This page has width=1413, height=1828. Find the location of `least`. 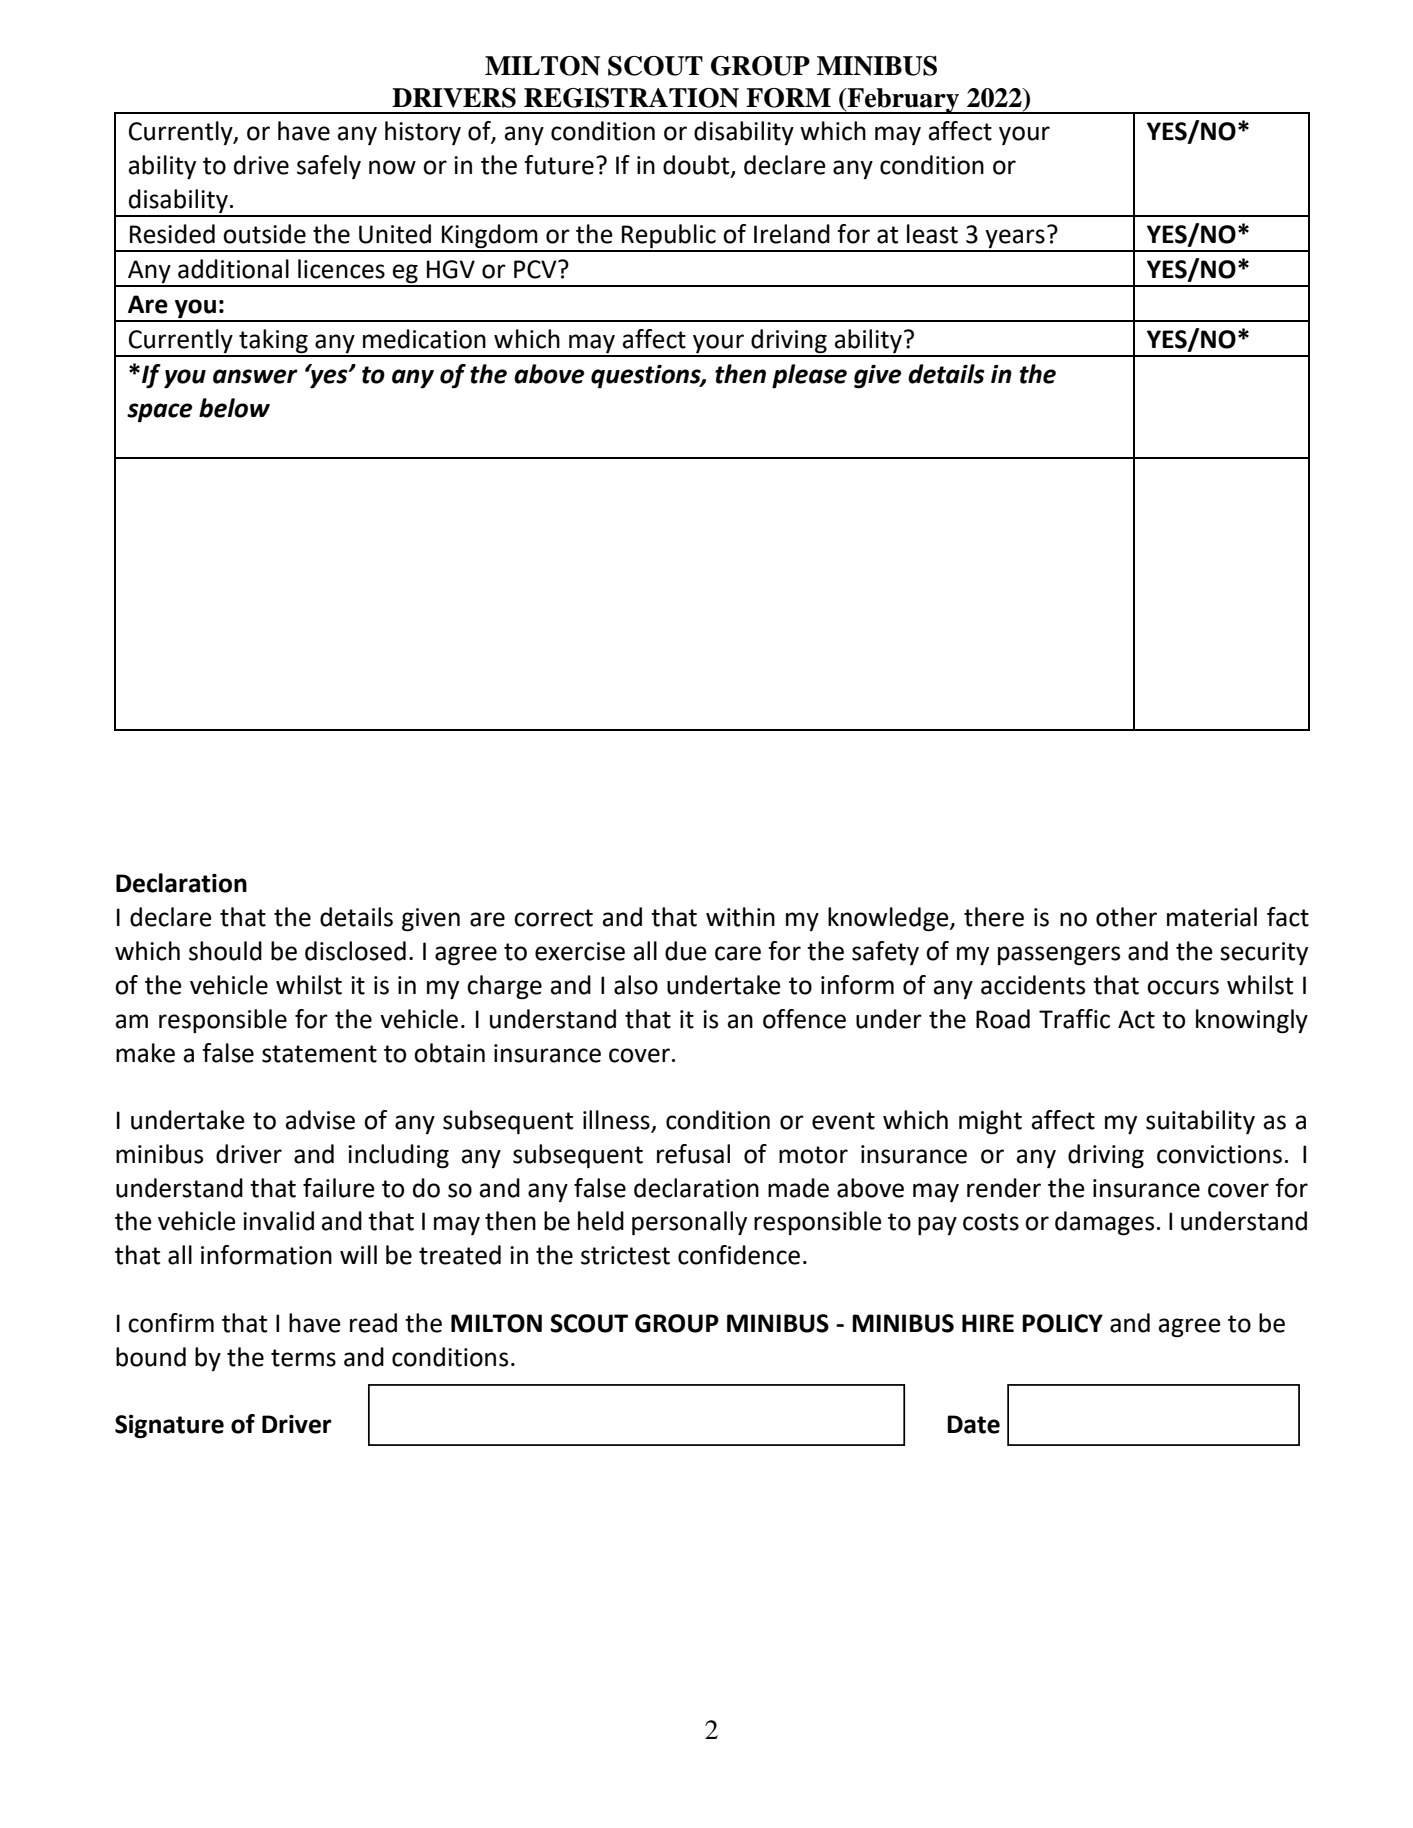

least is located at coordinates (932, 234).
